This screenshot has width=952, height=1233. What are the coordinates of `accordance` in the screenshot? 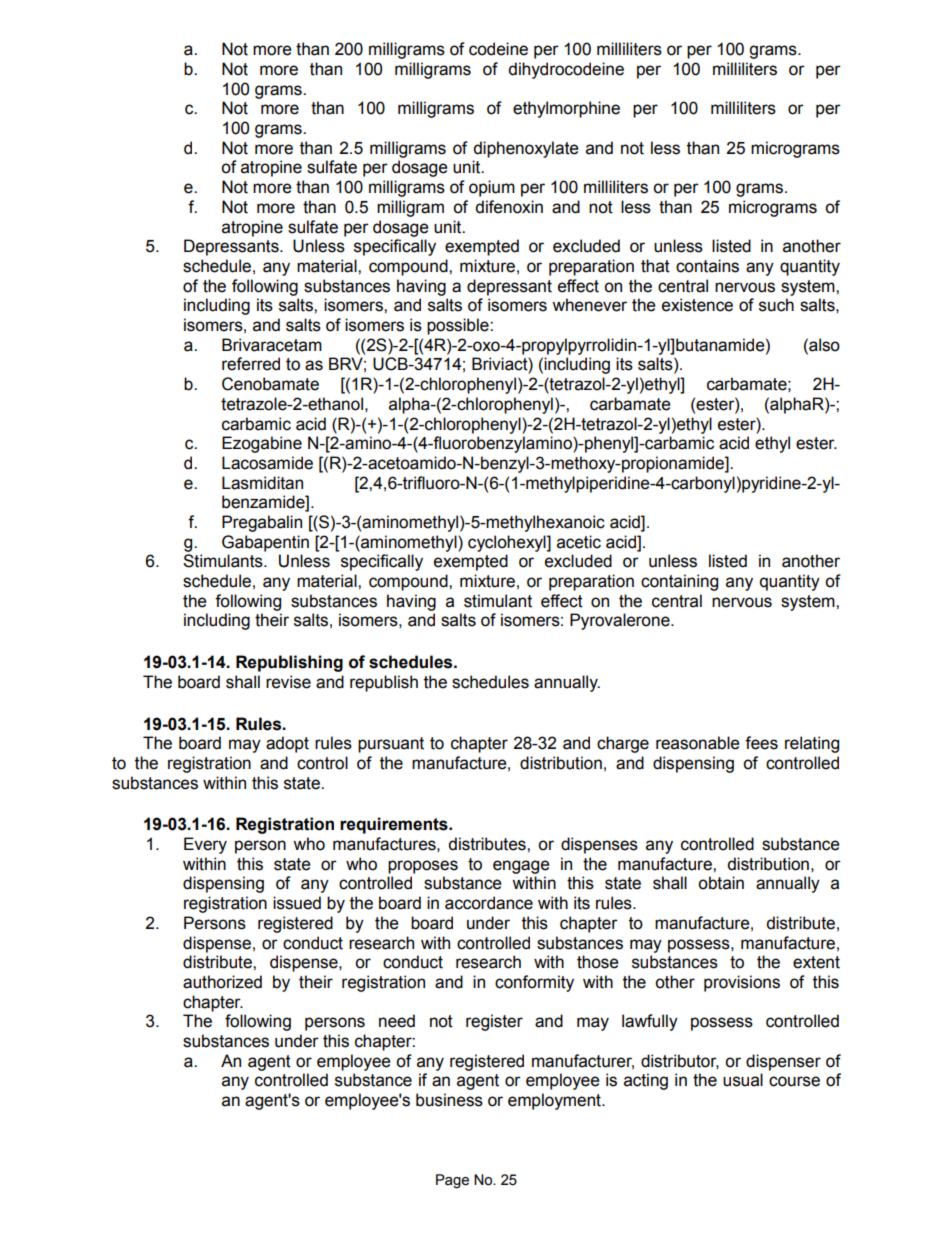 It's located at (489, 903).
